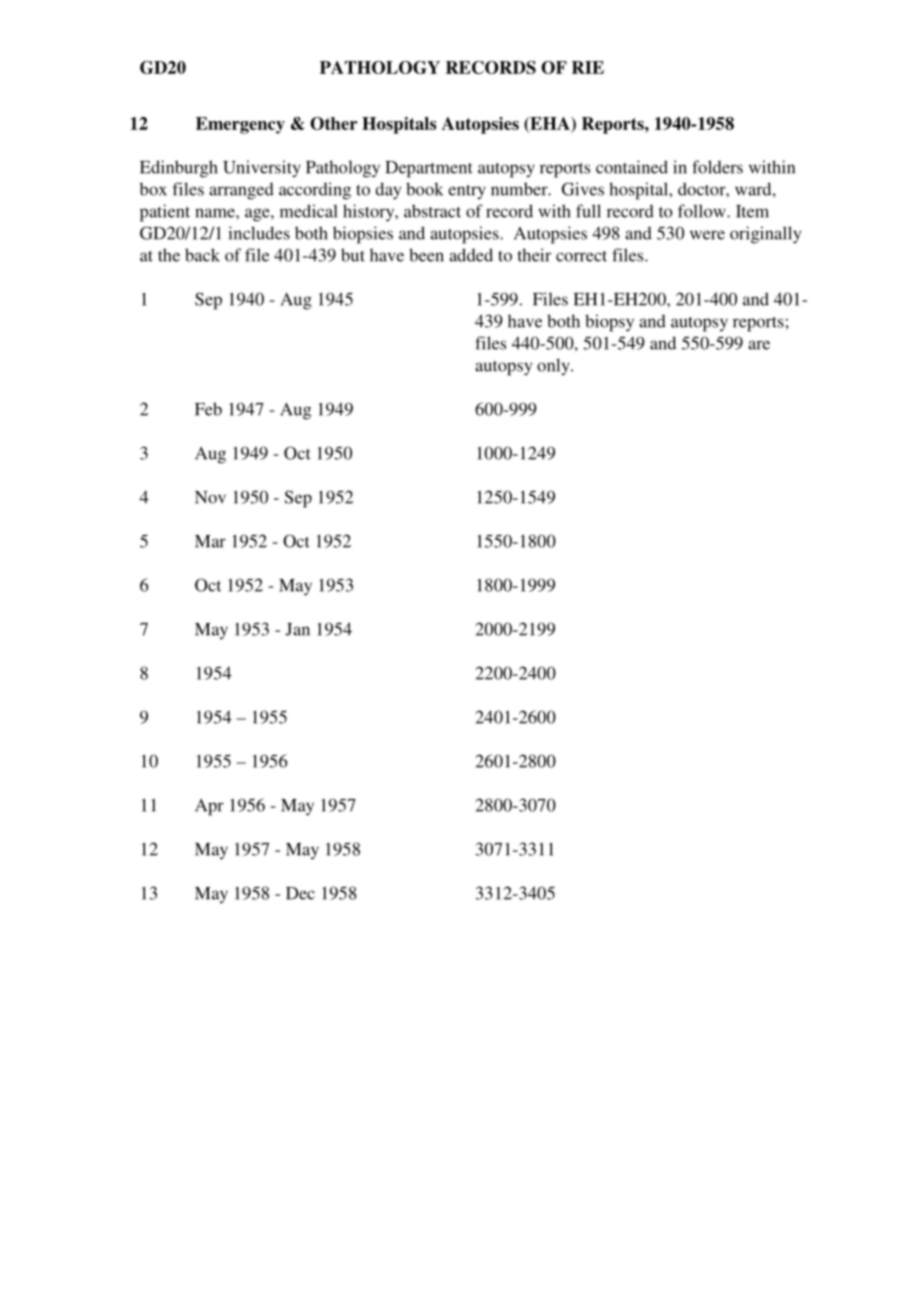 The height and width of the screenshot is (1308, 924). Describe the element at coordinates (202, 255) in the screenshot. I see `back` at that location.
